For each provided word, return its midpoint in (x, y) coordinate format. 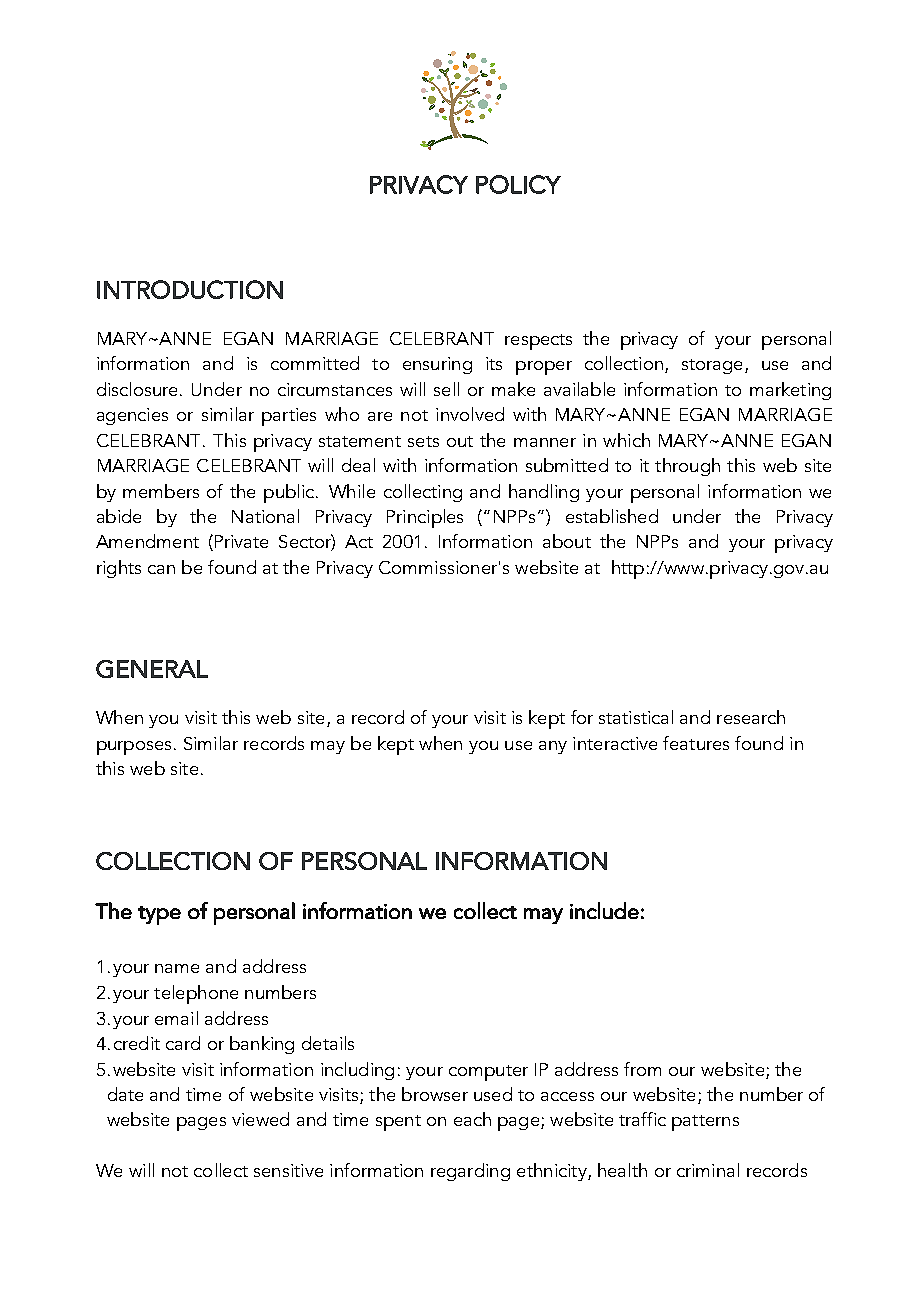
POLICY (518, 184)
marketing (790, 391)
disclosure (137, 389)
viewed (260, 1119)
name (177, 968)
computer (488, 1073)
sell (446, 389)
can (161, 569)
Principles (425, 518)
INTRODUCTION (190, 289)
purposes (134, 748)
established (612, 516)
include (604, 910)
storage (712, 366)
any (553, 747)
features (696, 743)
